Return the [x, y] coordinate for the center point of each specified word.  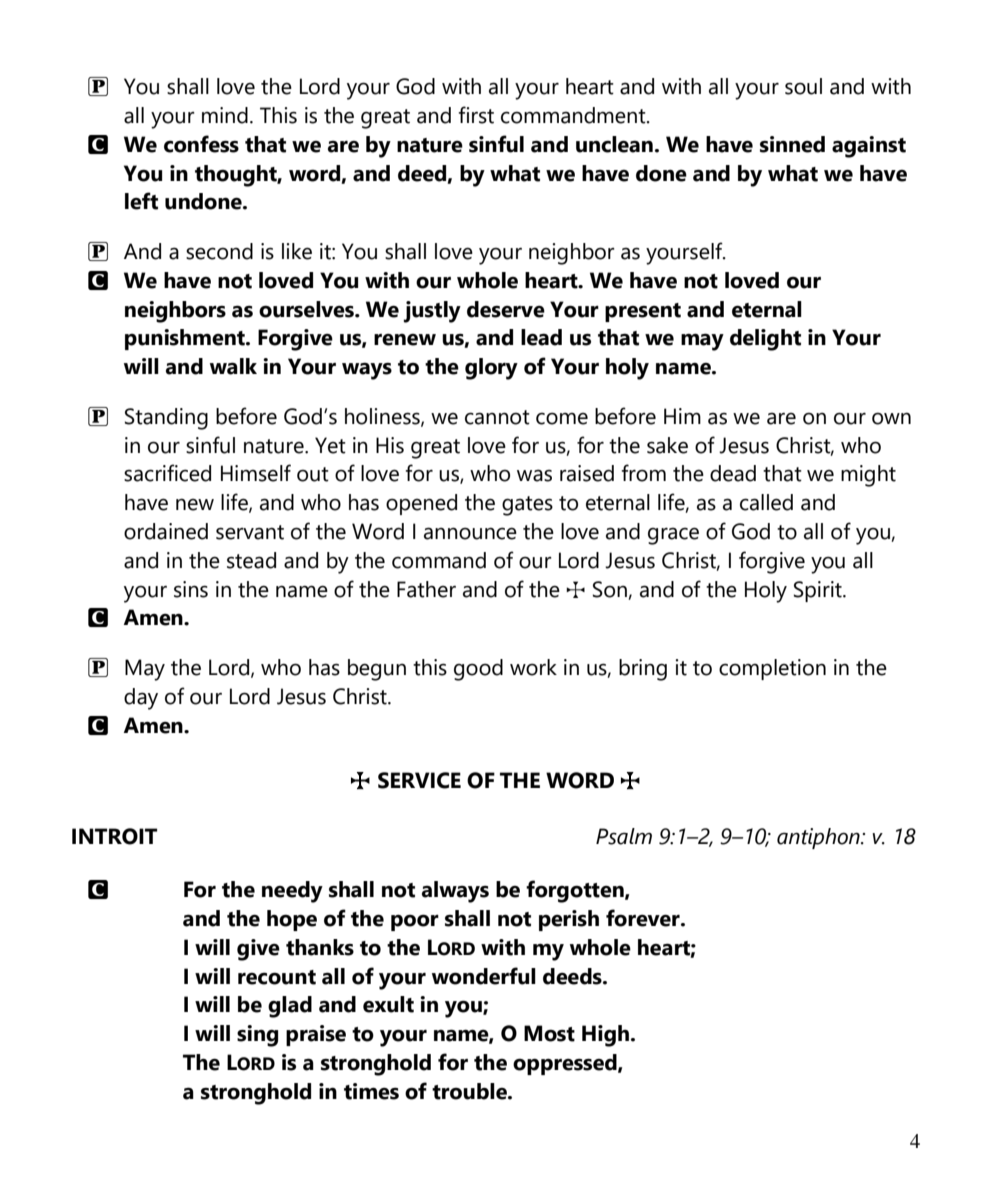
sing [257, 1036]
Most [549, 1033]
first [476, 115]
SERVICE [419, 780]
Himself [256, 473]
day [141, 699]
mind [225, 115]
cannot [497, 417]
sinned [792, 144]
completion [772, 669]
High [605, 1036]
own [891, 419]
